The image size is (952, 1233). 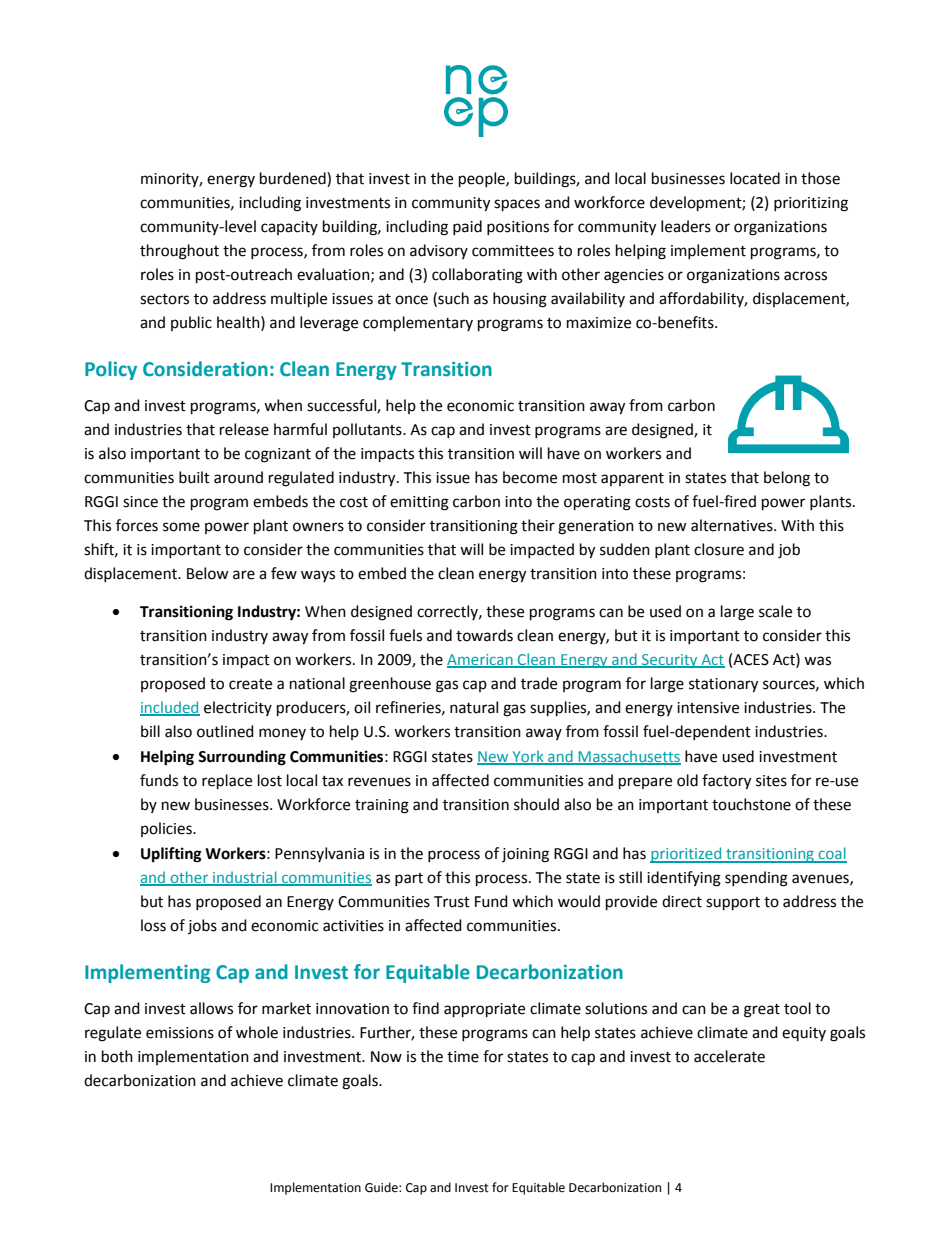 What do you see at coordinates (751, 804) in the document?
I see `touchstone` at bounding box center [751, 804].
